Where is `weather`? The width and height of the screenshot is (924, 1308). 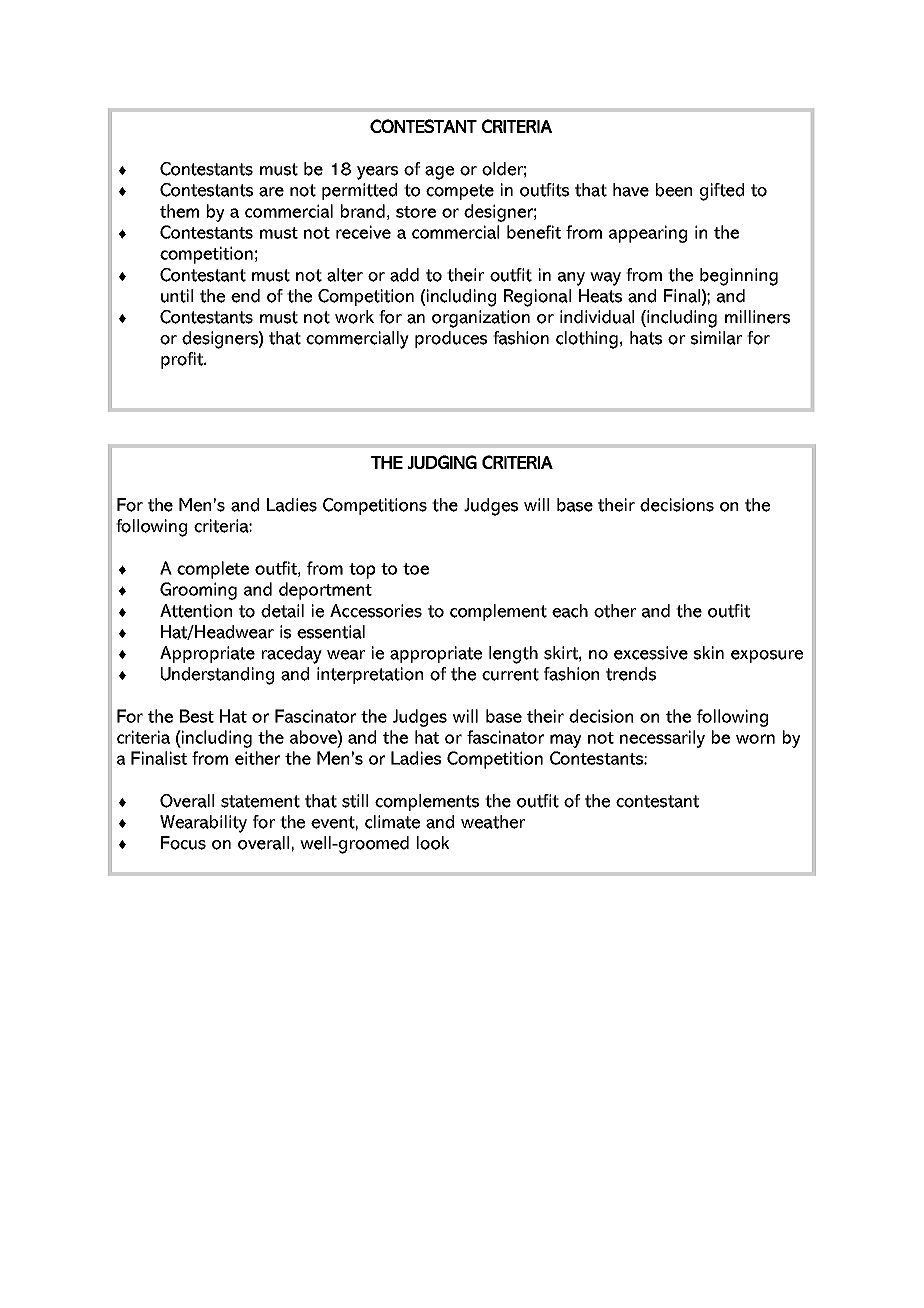 weather is located at coordinates (493, 822).
